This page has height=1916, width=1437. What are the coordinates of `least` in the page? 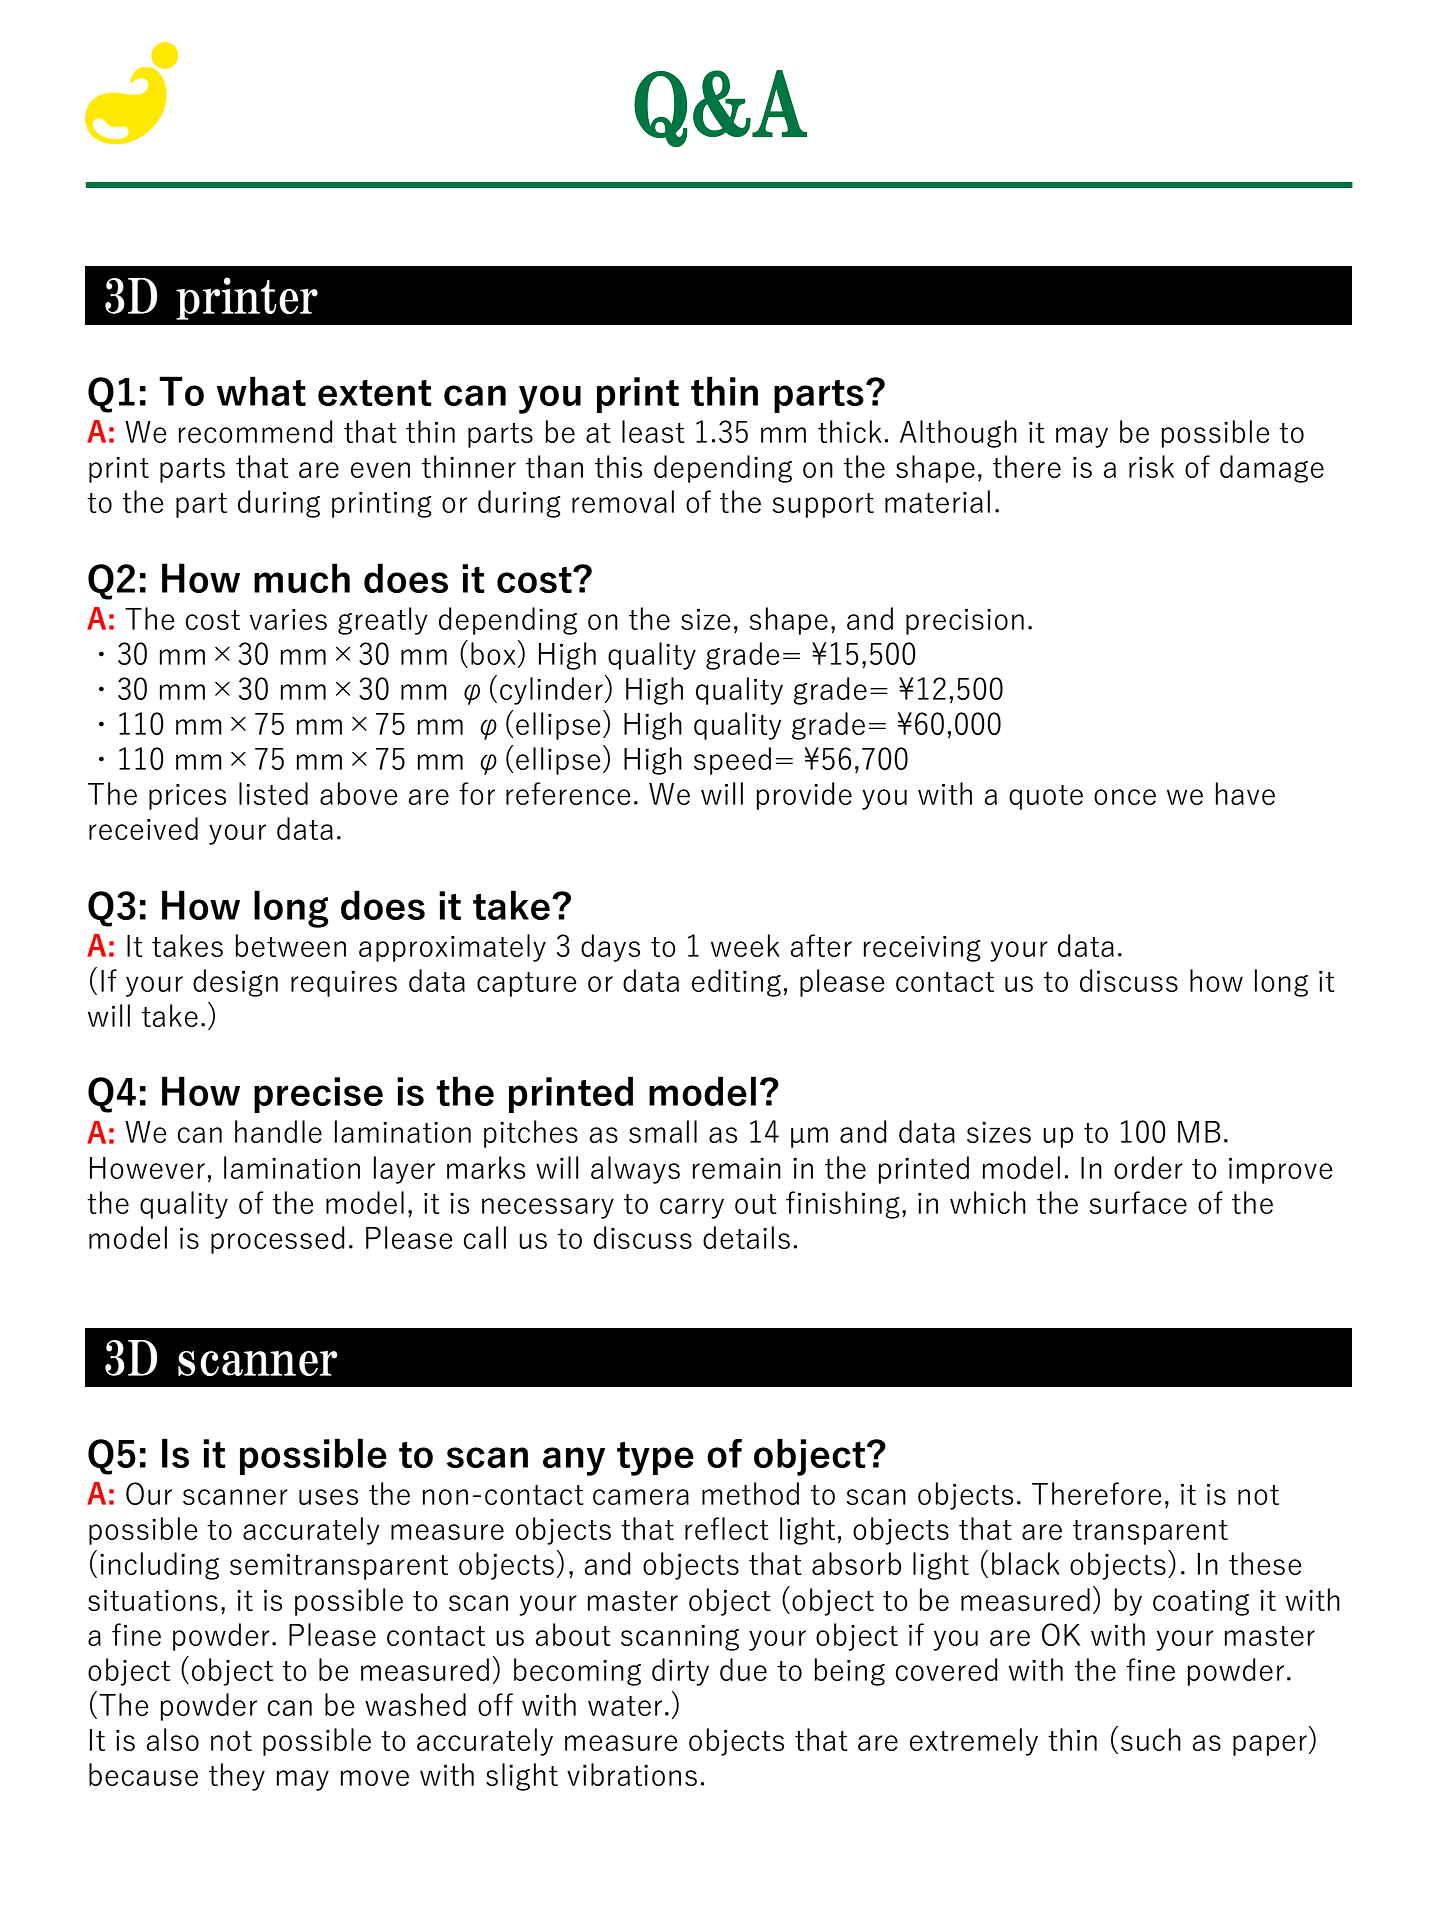 It's located at (653, 431).
